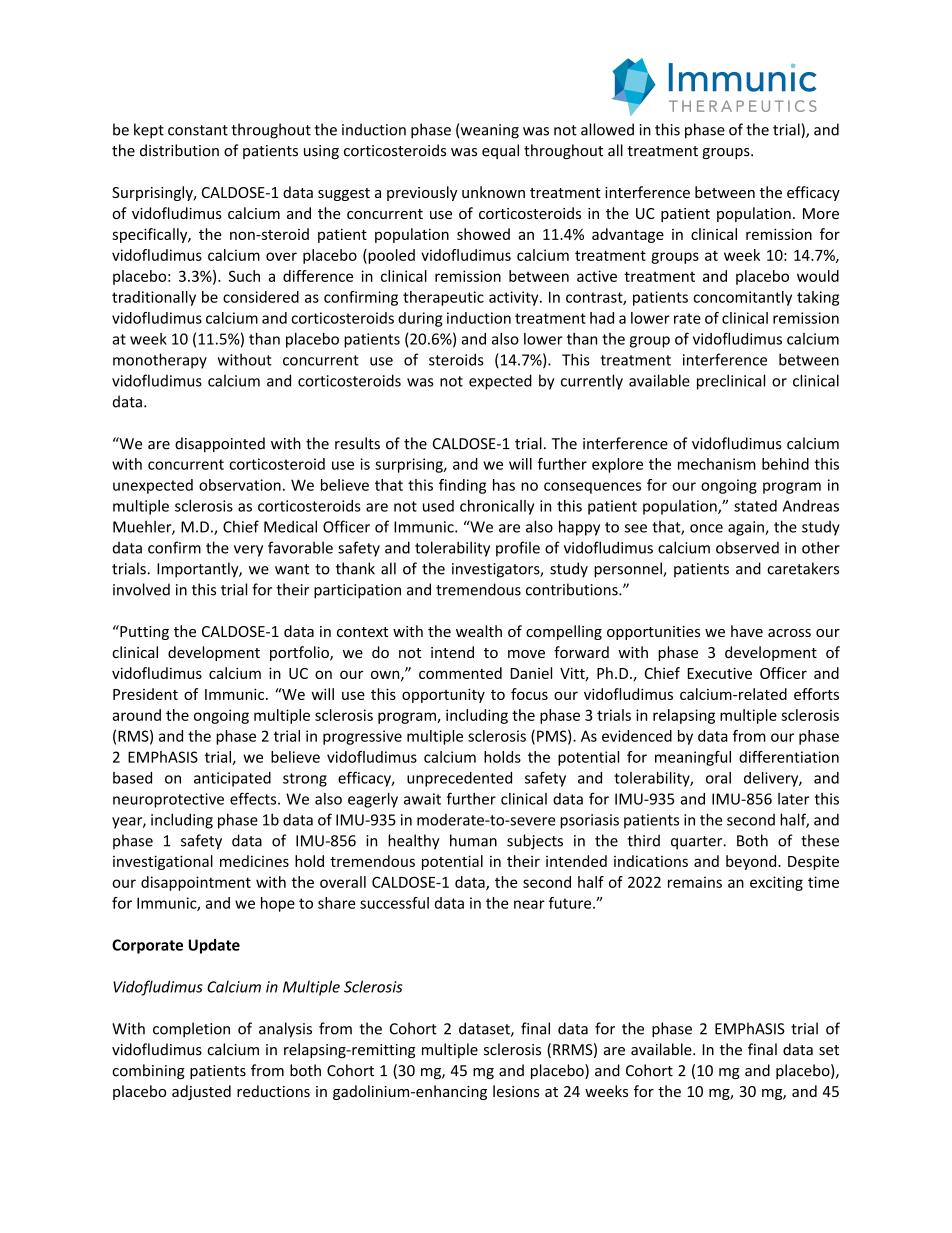 The image size is (952, 1233). What do you see at coordinates (179, 150) in the page?
I see `distribution` at bounding box center [179, 150].
